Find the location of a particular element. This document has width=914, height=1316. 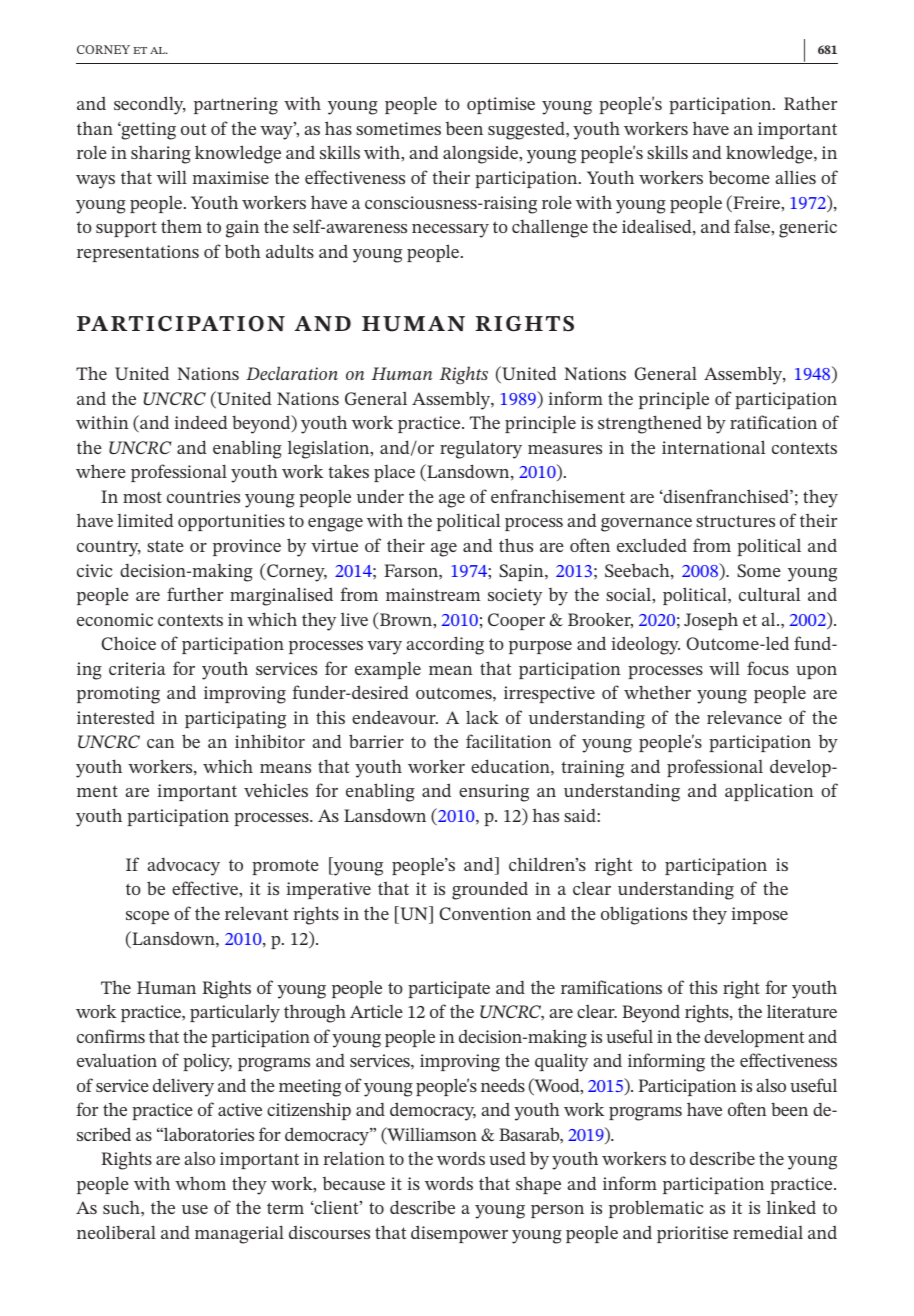

regulatory is located at coordinates (481, 449).
